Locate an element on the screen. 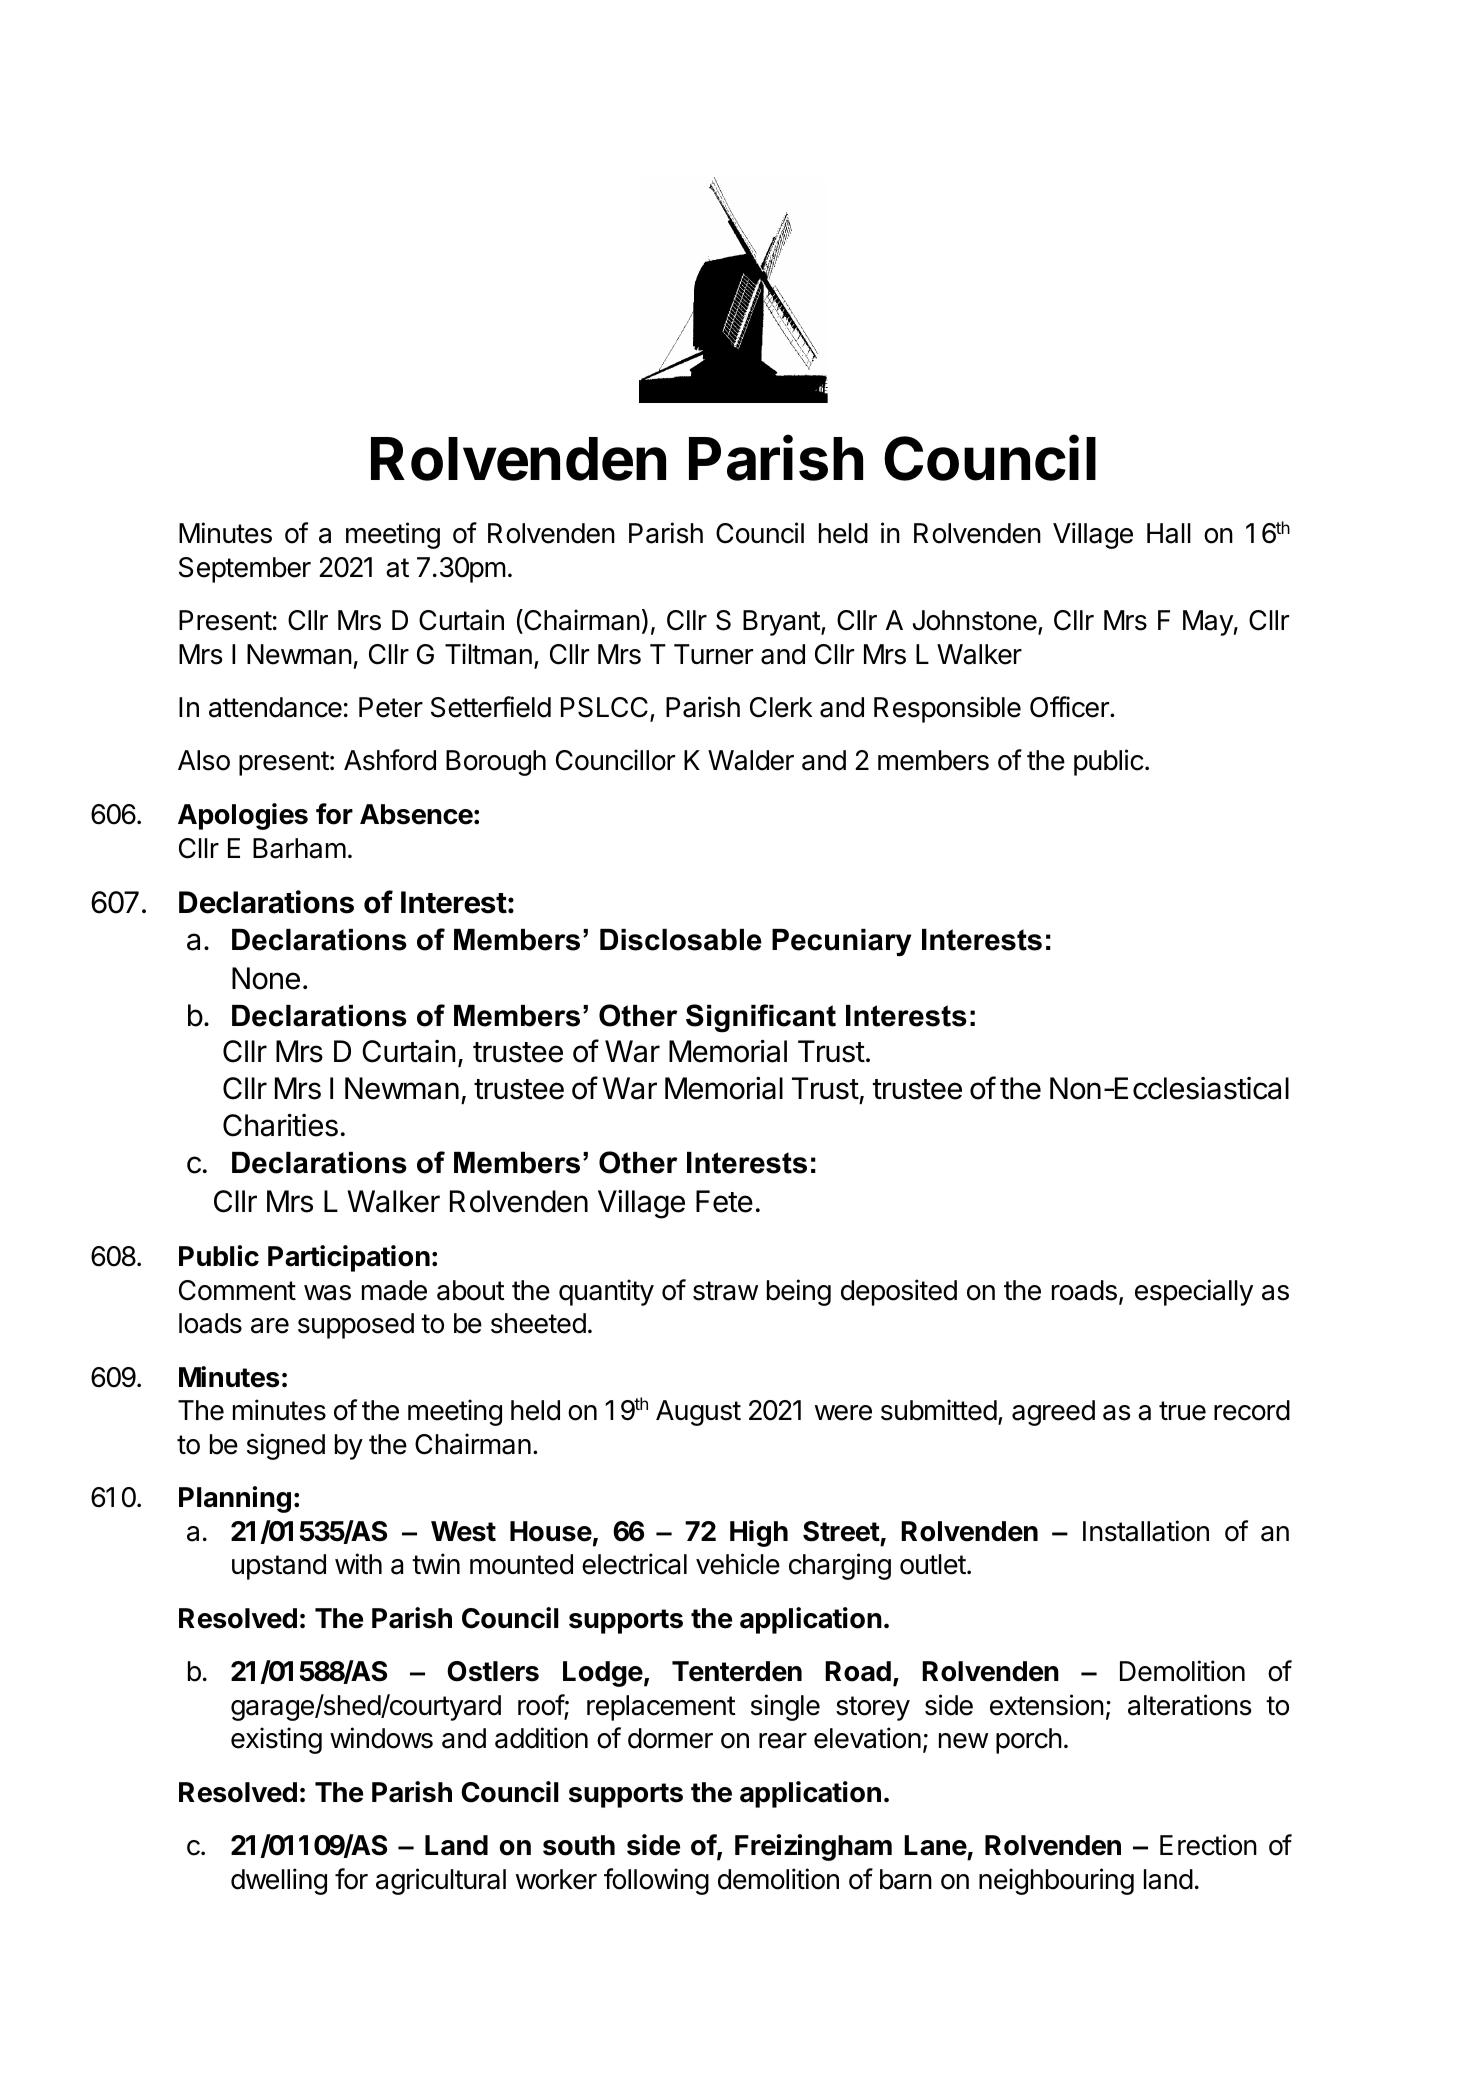  especially is located at coordinates (1194, 1292).
